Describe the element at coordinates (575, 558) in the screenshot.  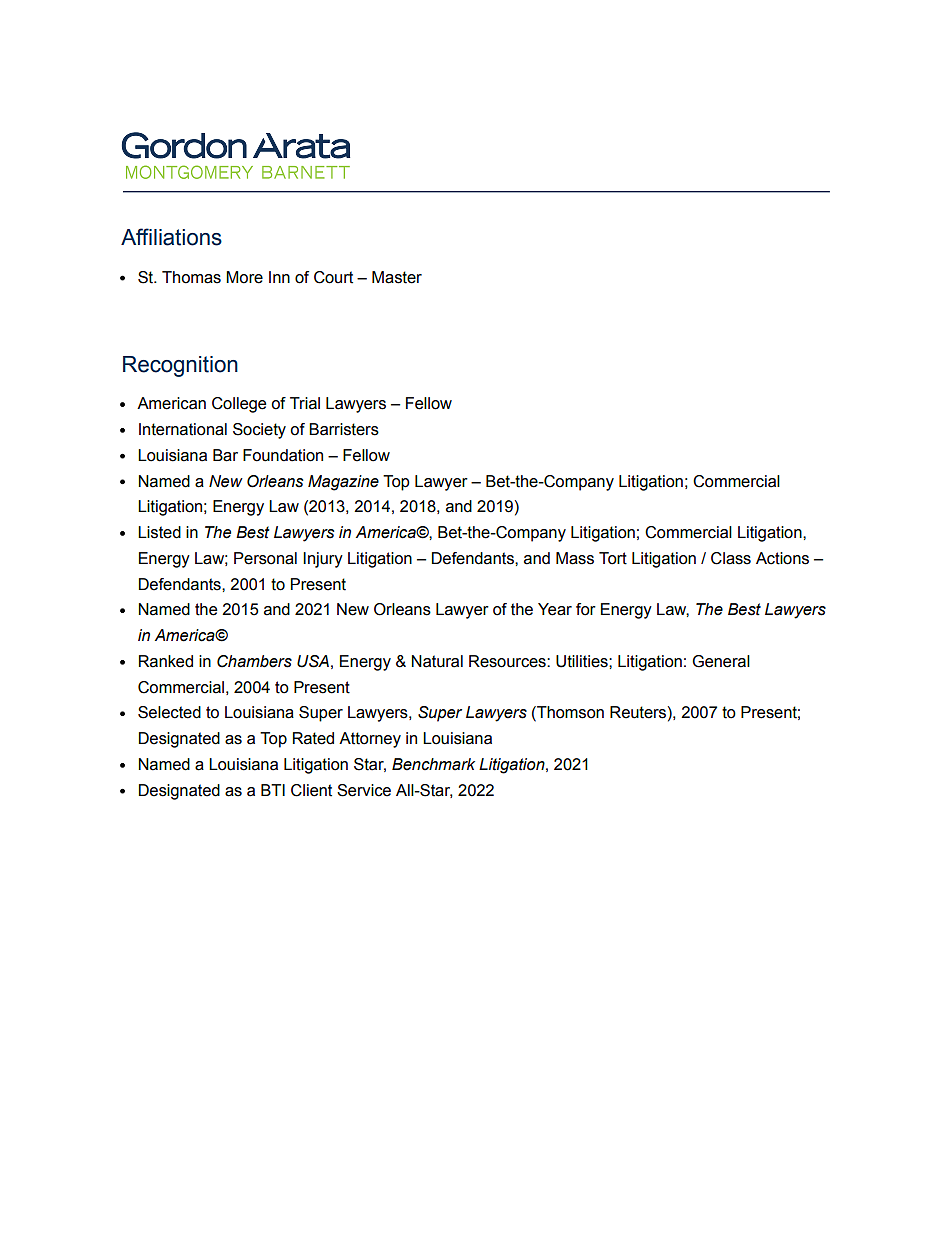
I see `Mass` at that location.
